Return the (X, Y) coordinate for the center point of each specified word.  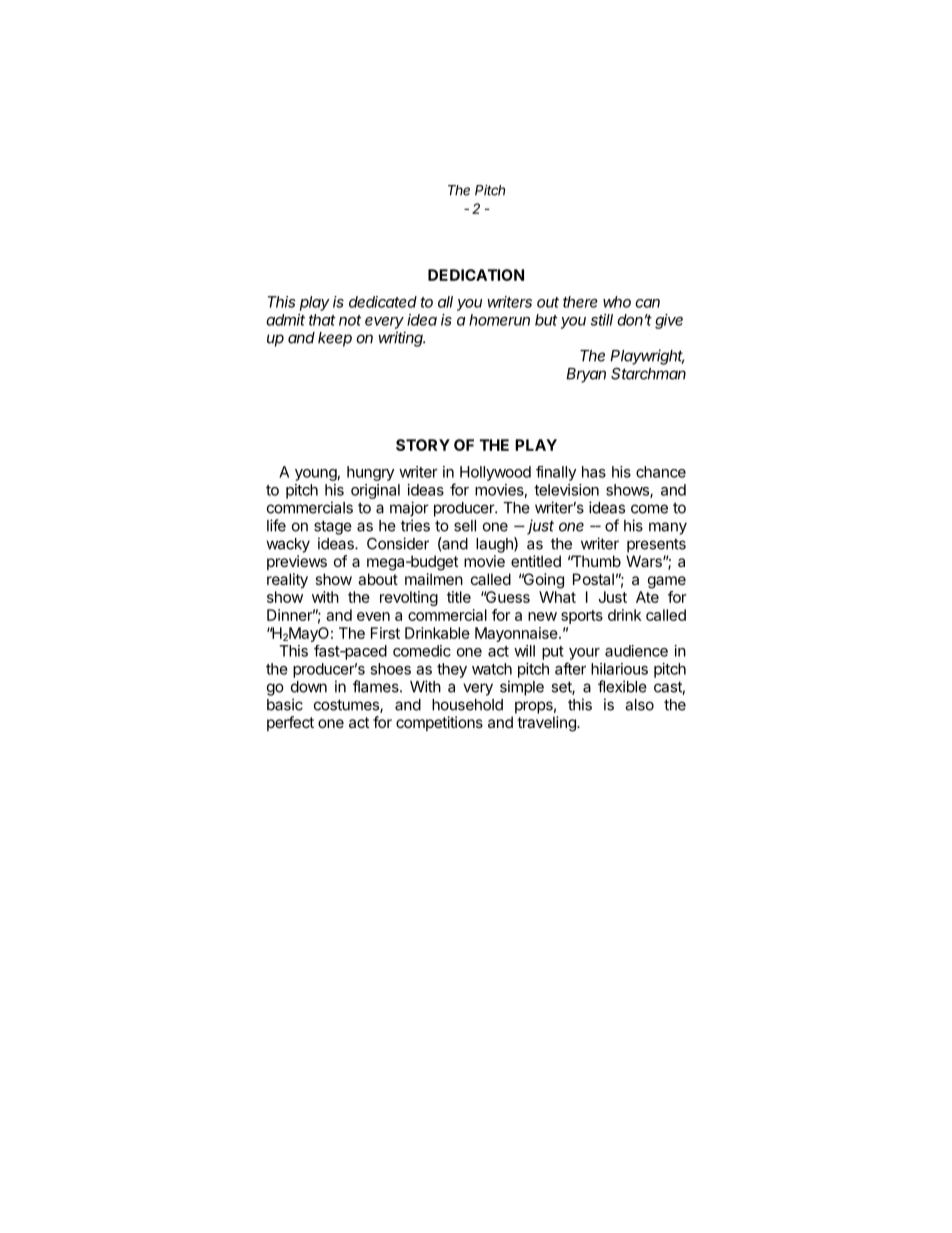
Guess (506, 597)
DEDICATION (476, 275)
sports (582, 617)
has (594, 472)
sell (465, 526)
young (316, 475)
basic (285, 704)
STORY (423, 445)
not (350, 320)
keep (335, 339)
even (373, 616)
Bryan (586, 375)
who (617, 302)
